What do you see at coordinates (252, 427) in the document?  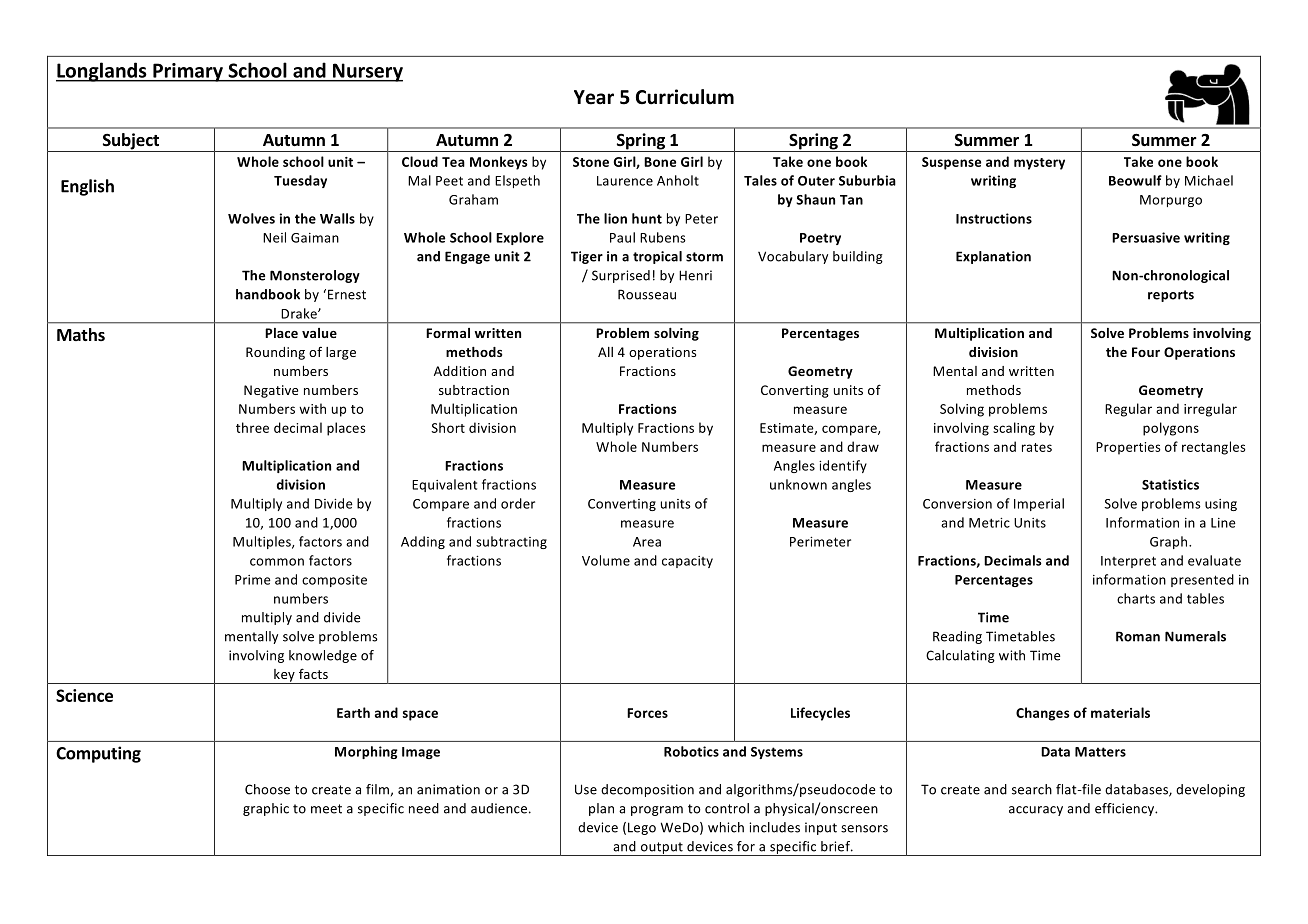 I see `three` at bounding box center [252, 427].
